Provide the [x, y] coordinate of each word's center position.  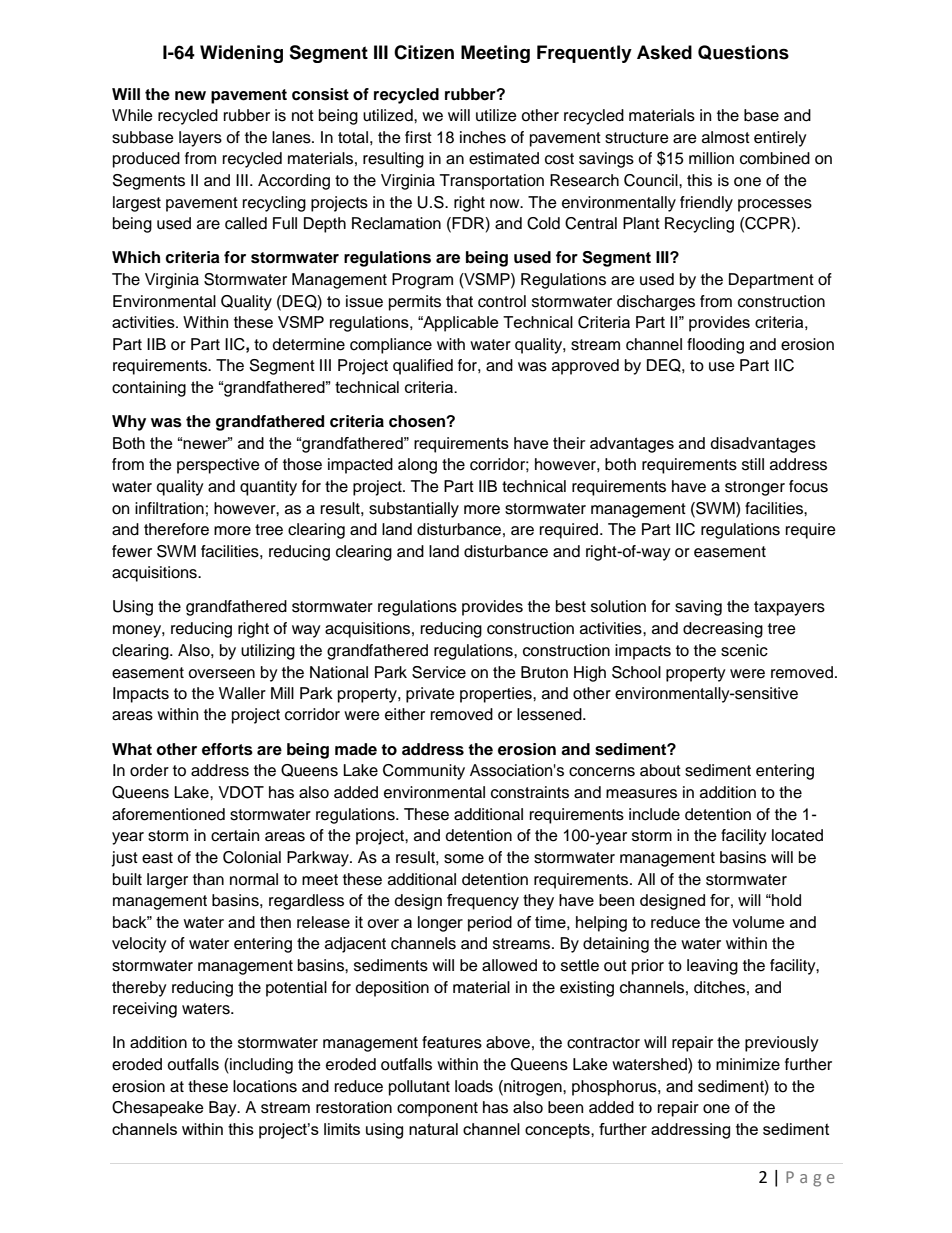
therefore [176, 529]
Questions [743, 52]
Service [439, 672]
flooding [715, 346]
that [459, 301]
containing [149, 389]
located [797, 835]
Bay [224, 1109]
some [464, 859]
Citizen [424, 52]
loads [474, 1086]
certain [235, 835]
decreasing [723, 630]
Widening [241, 54]
